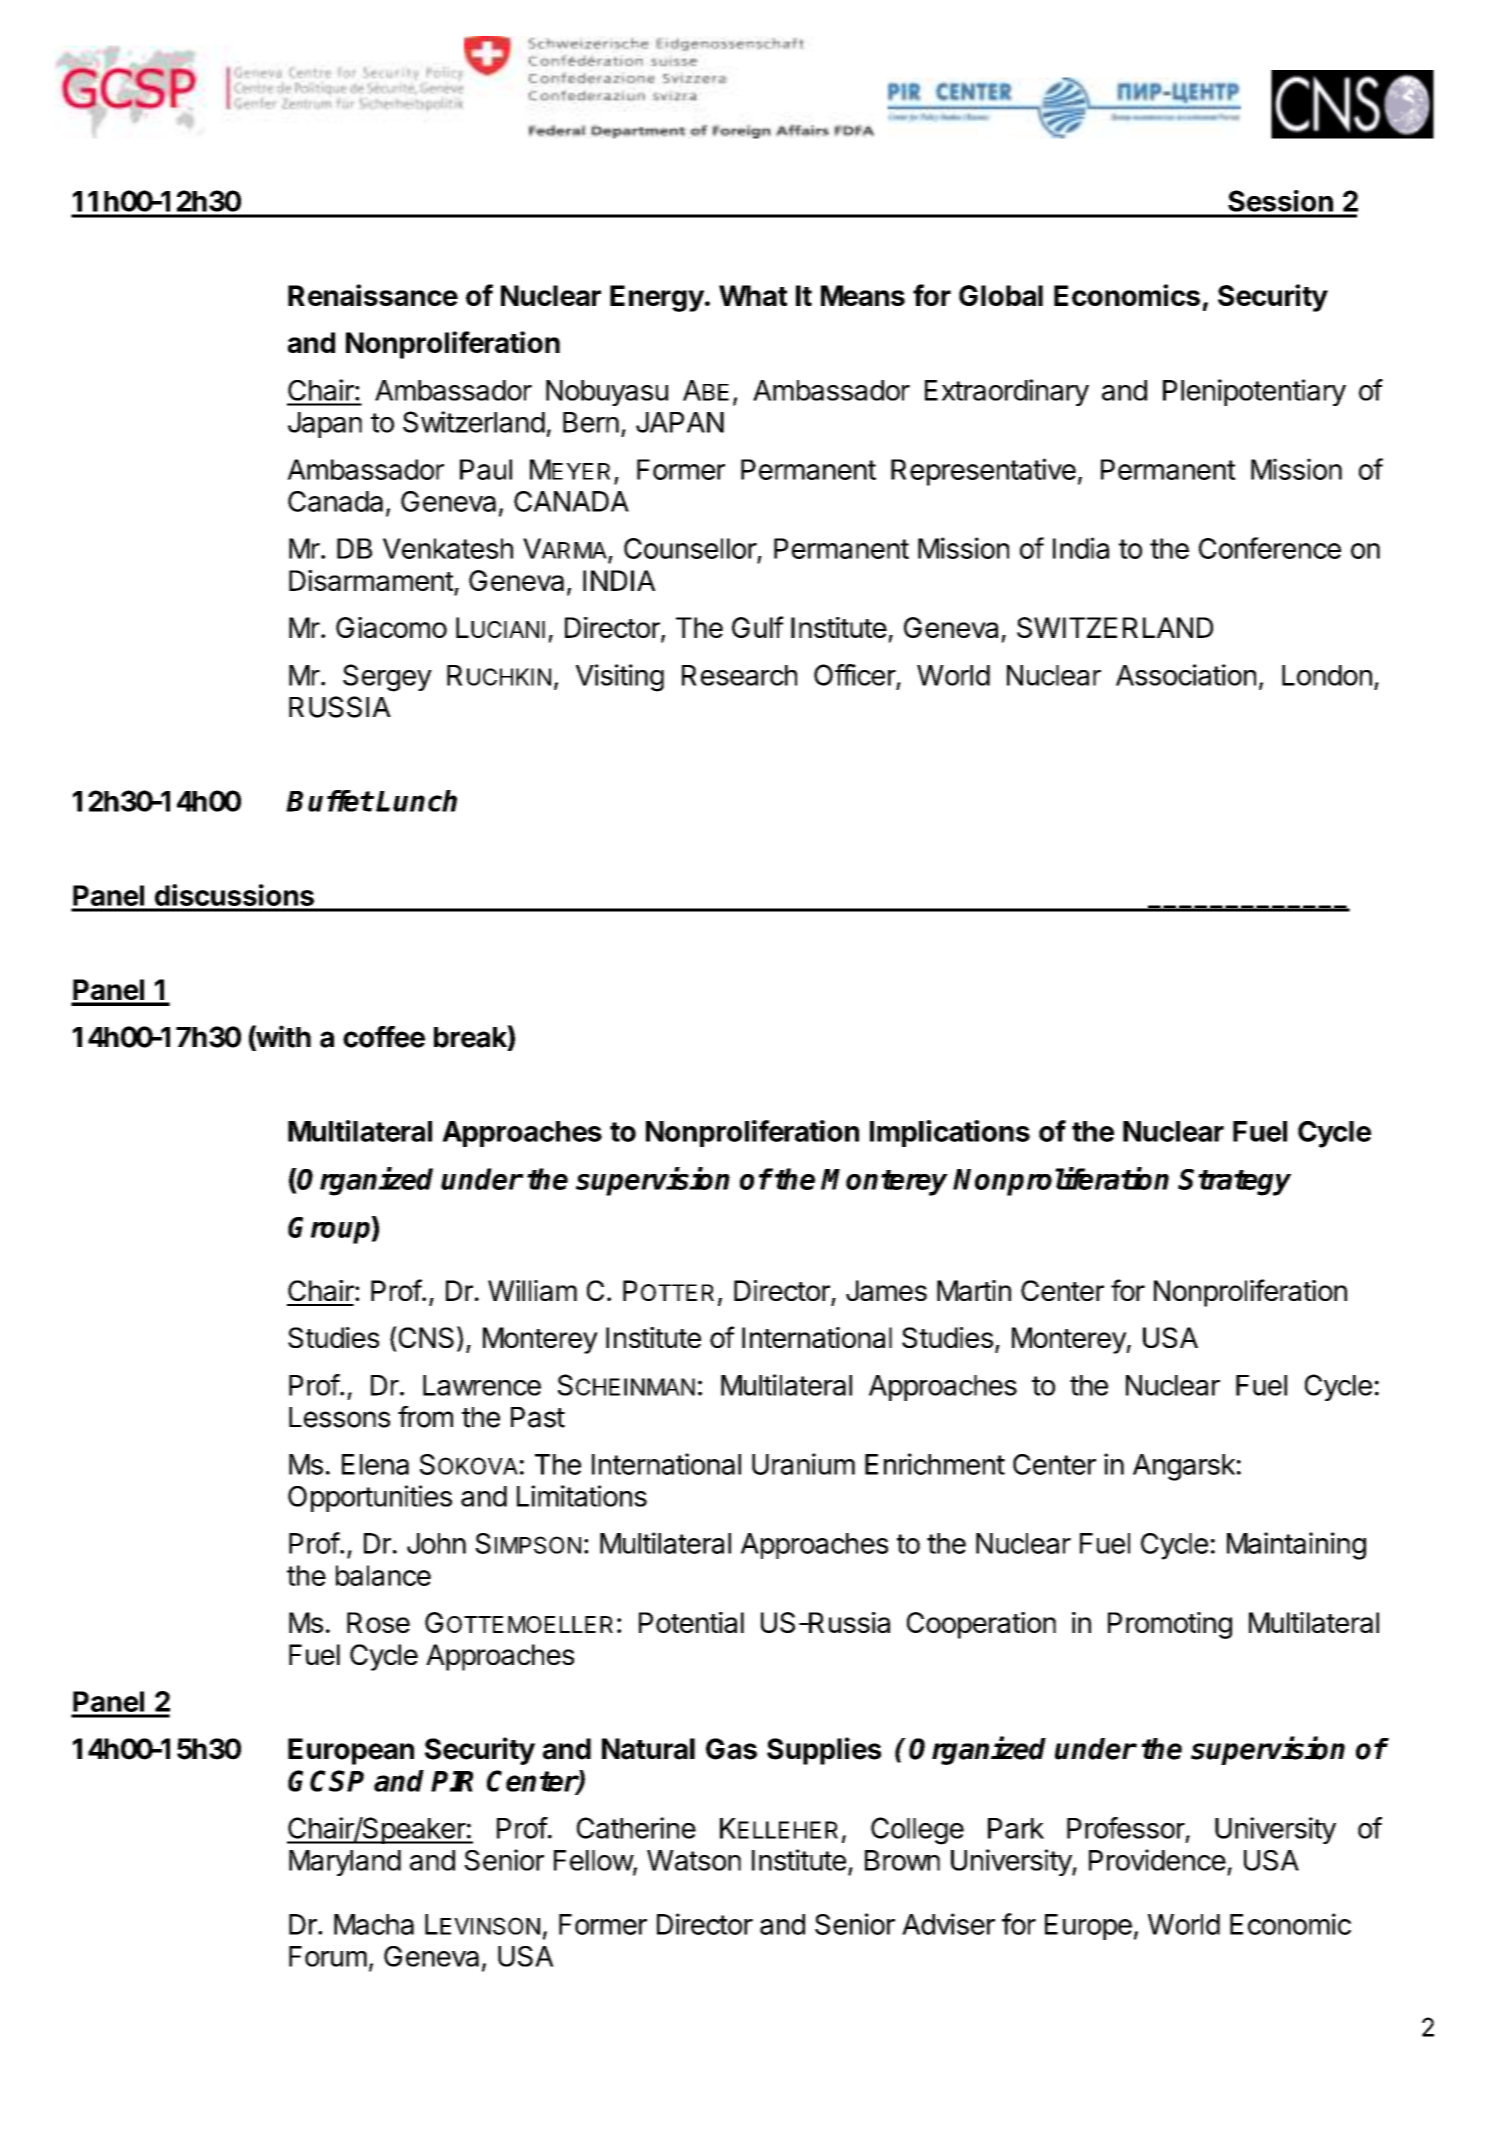  I want to click on Maryland, so click(345, 1863).
